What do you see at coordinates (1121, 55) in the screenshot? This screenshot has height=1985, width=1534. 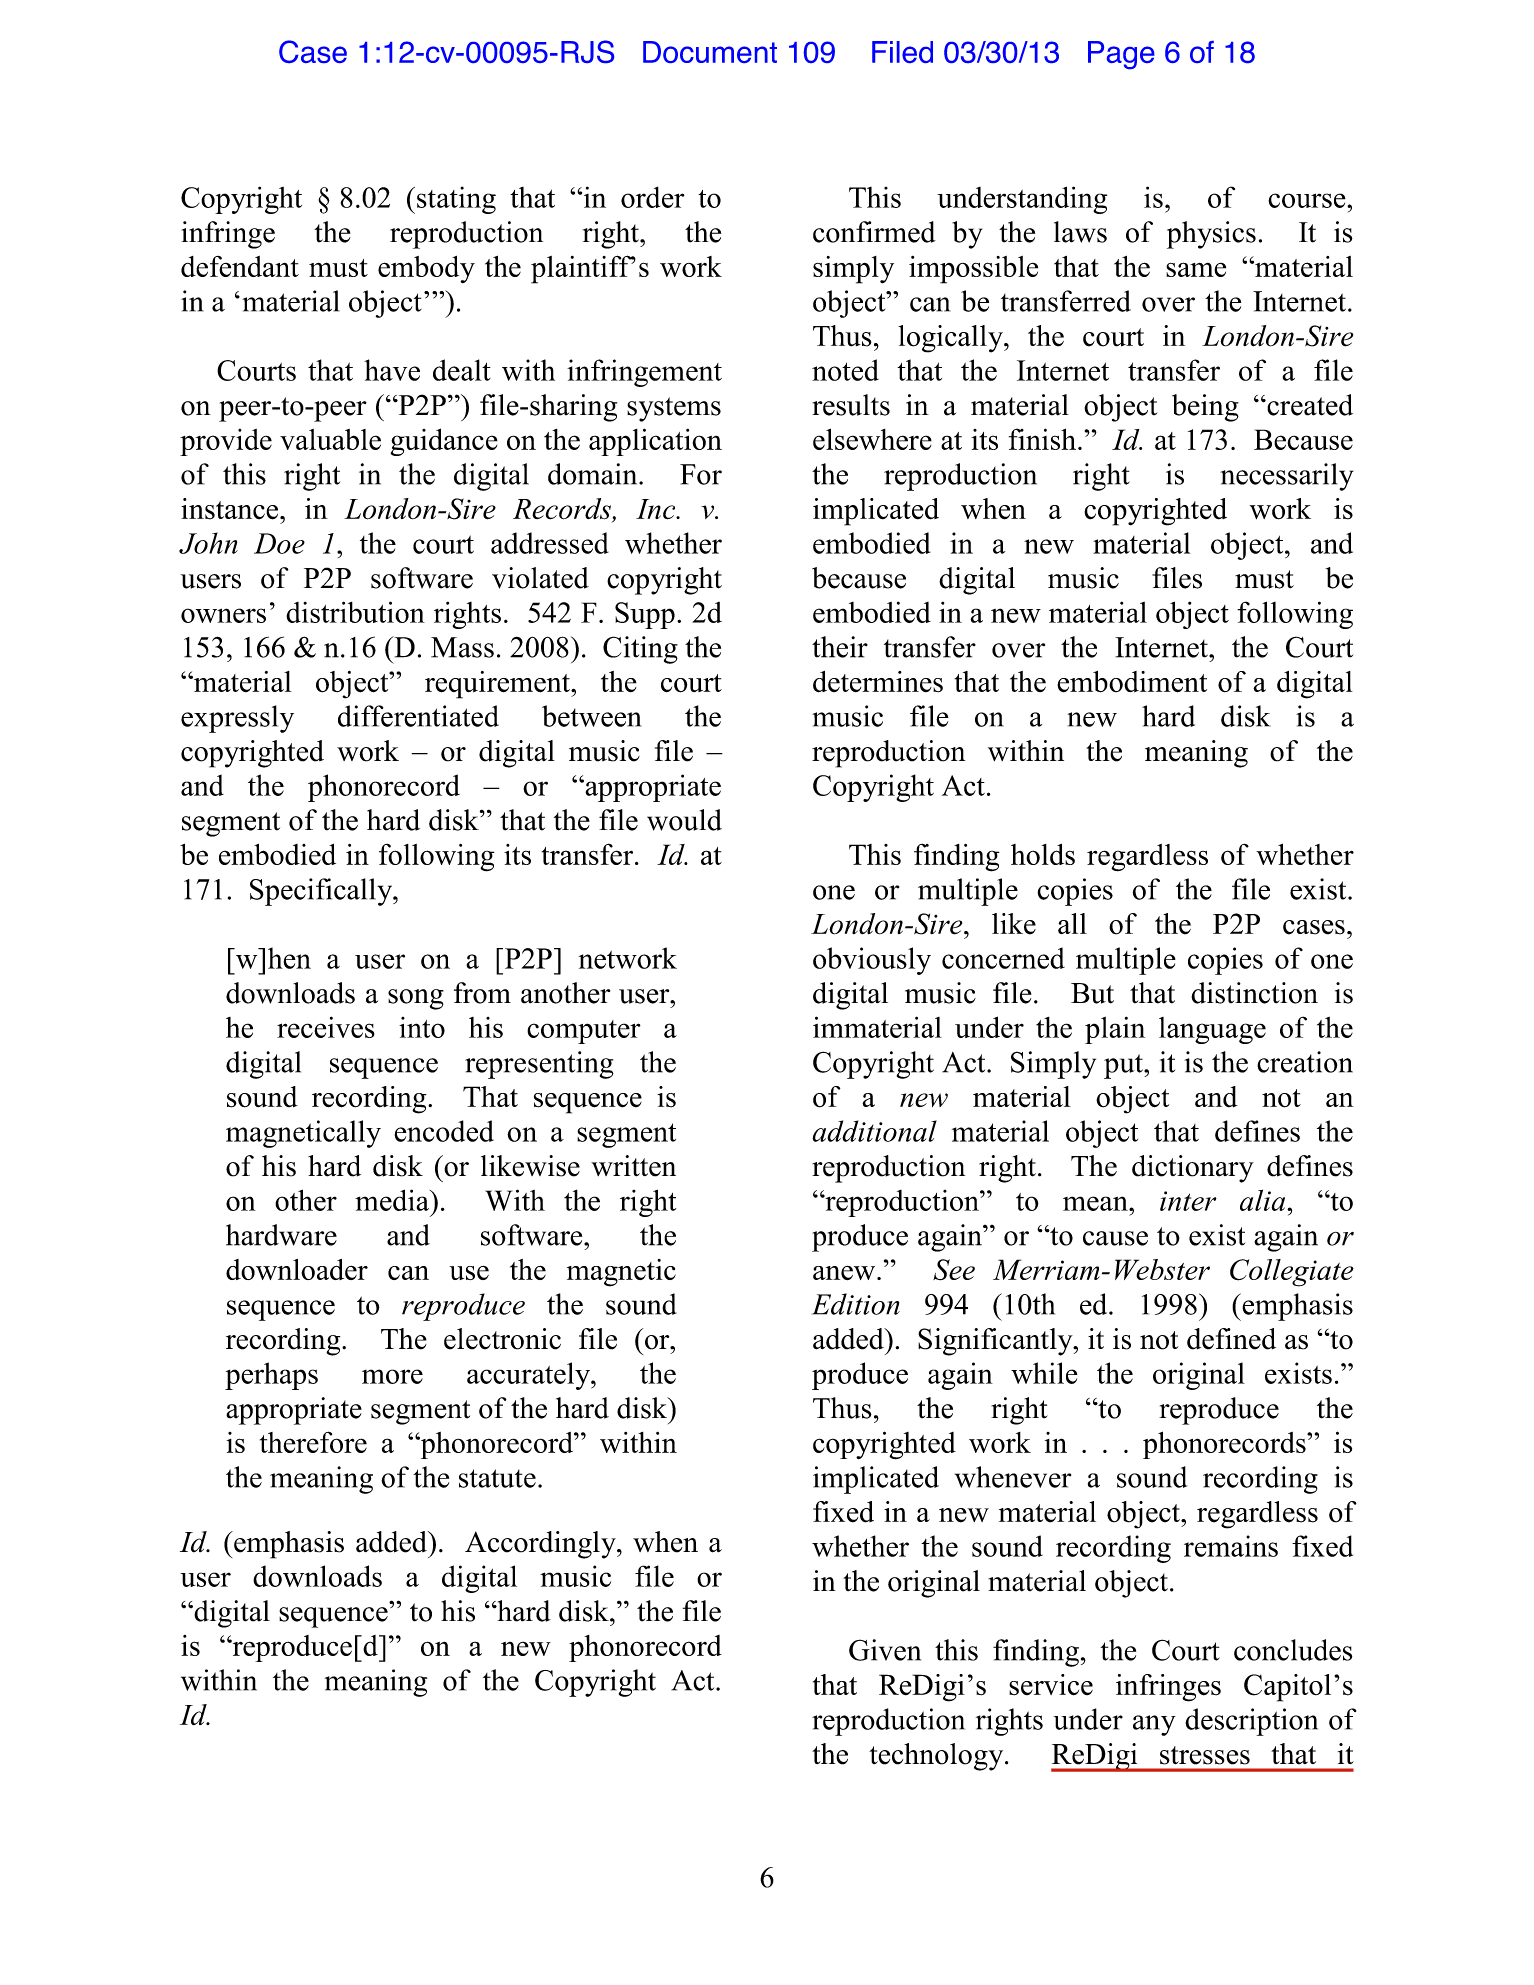 I see `Page` at bounding box center [1121, 55].
